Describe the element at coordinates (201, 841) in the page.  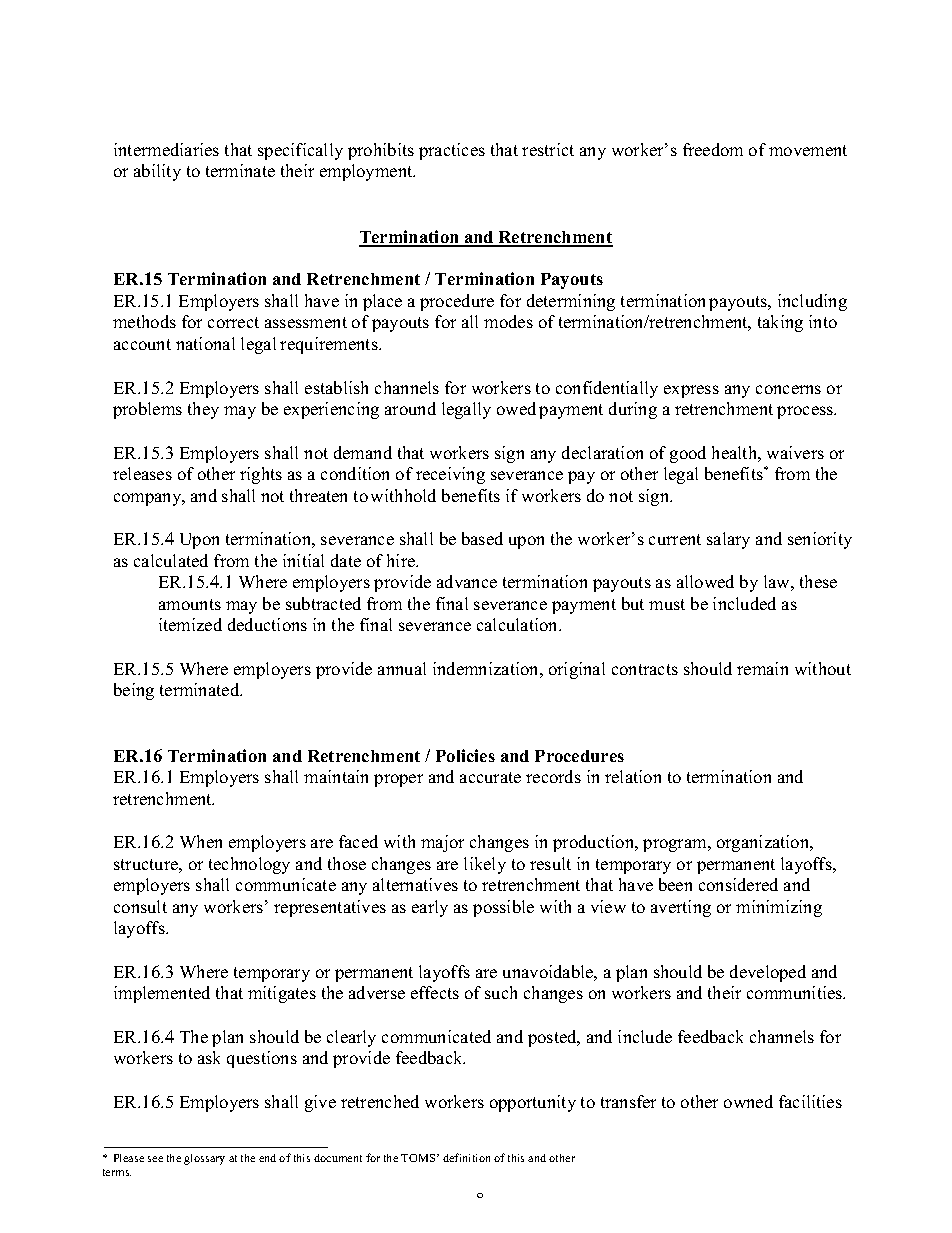
I see `When` at that location.
